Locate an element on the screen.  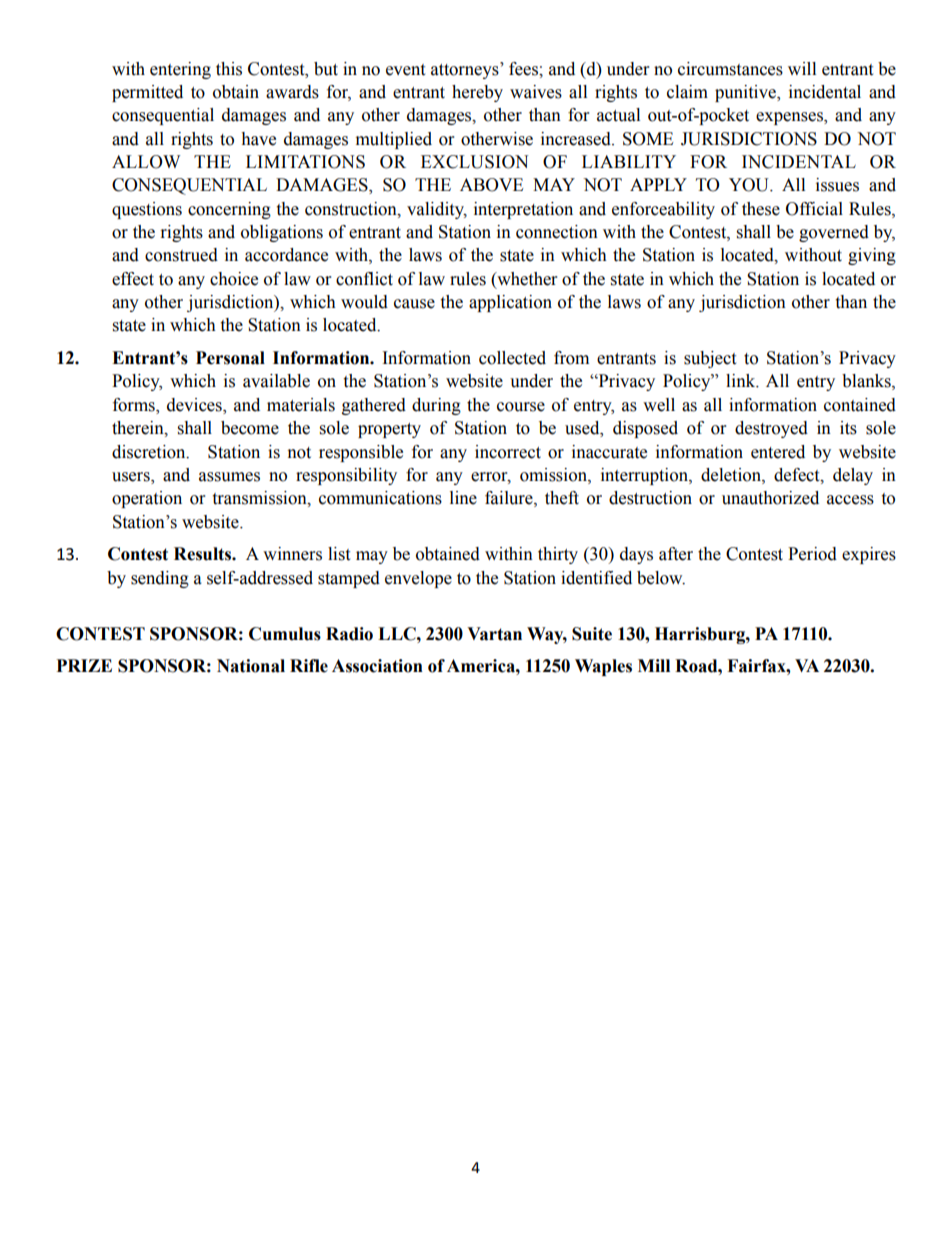
Mill is located at coordinates (654, 665).
